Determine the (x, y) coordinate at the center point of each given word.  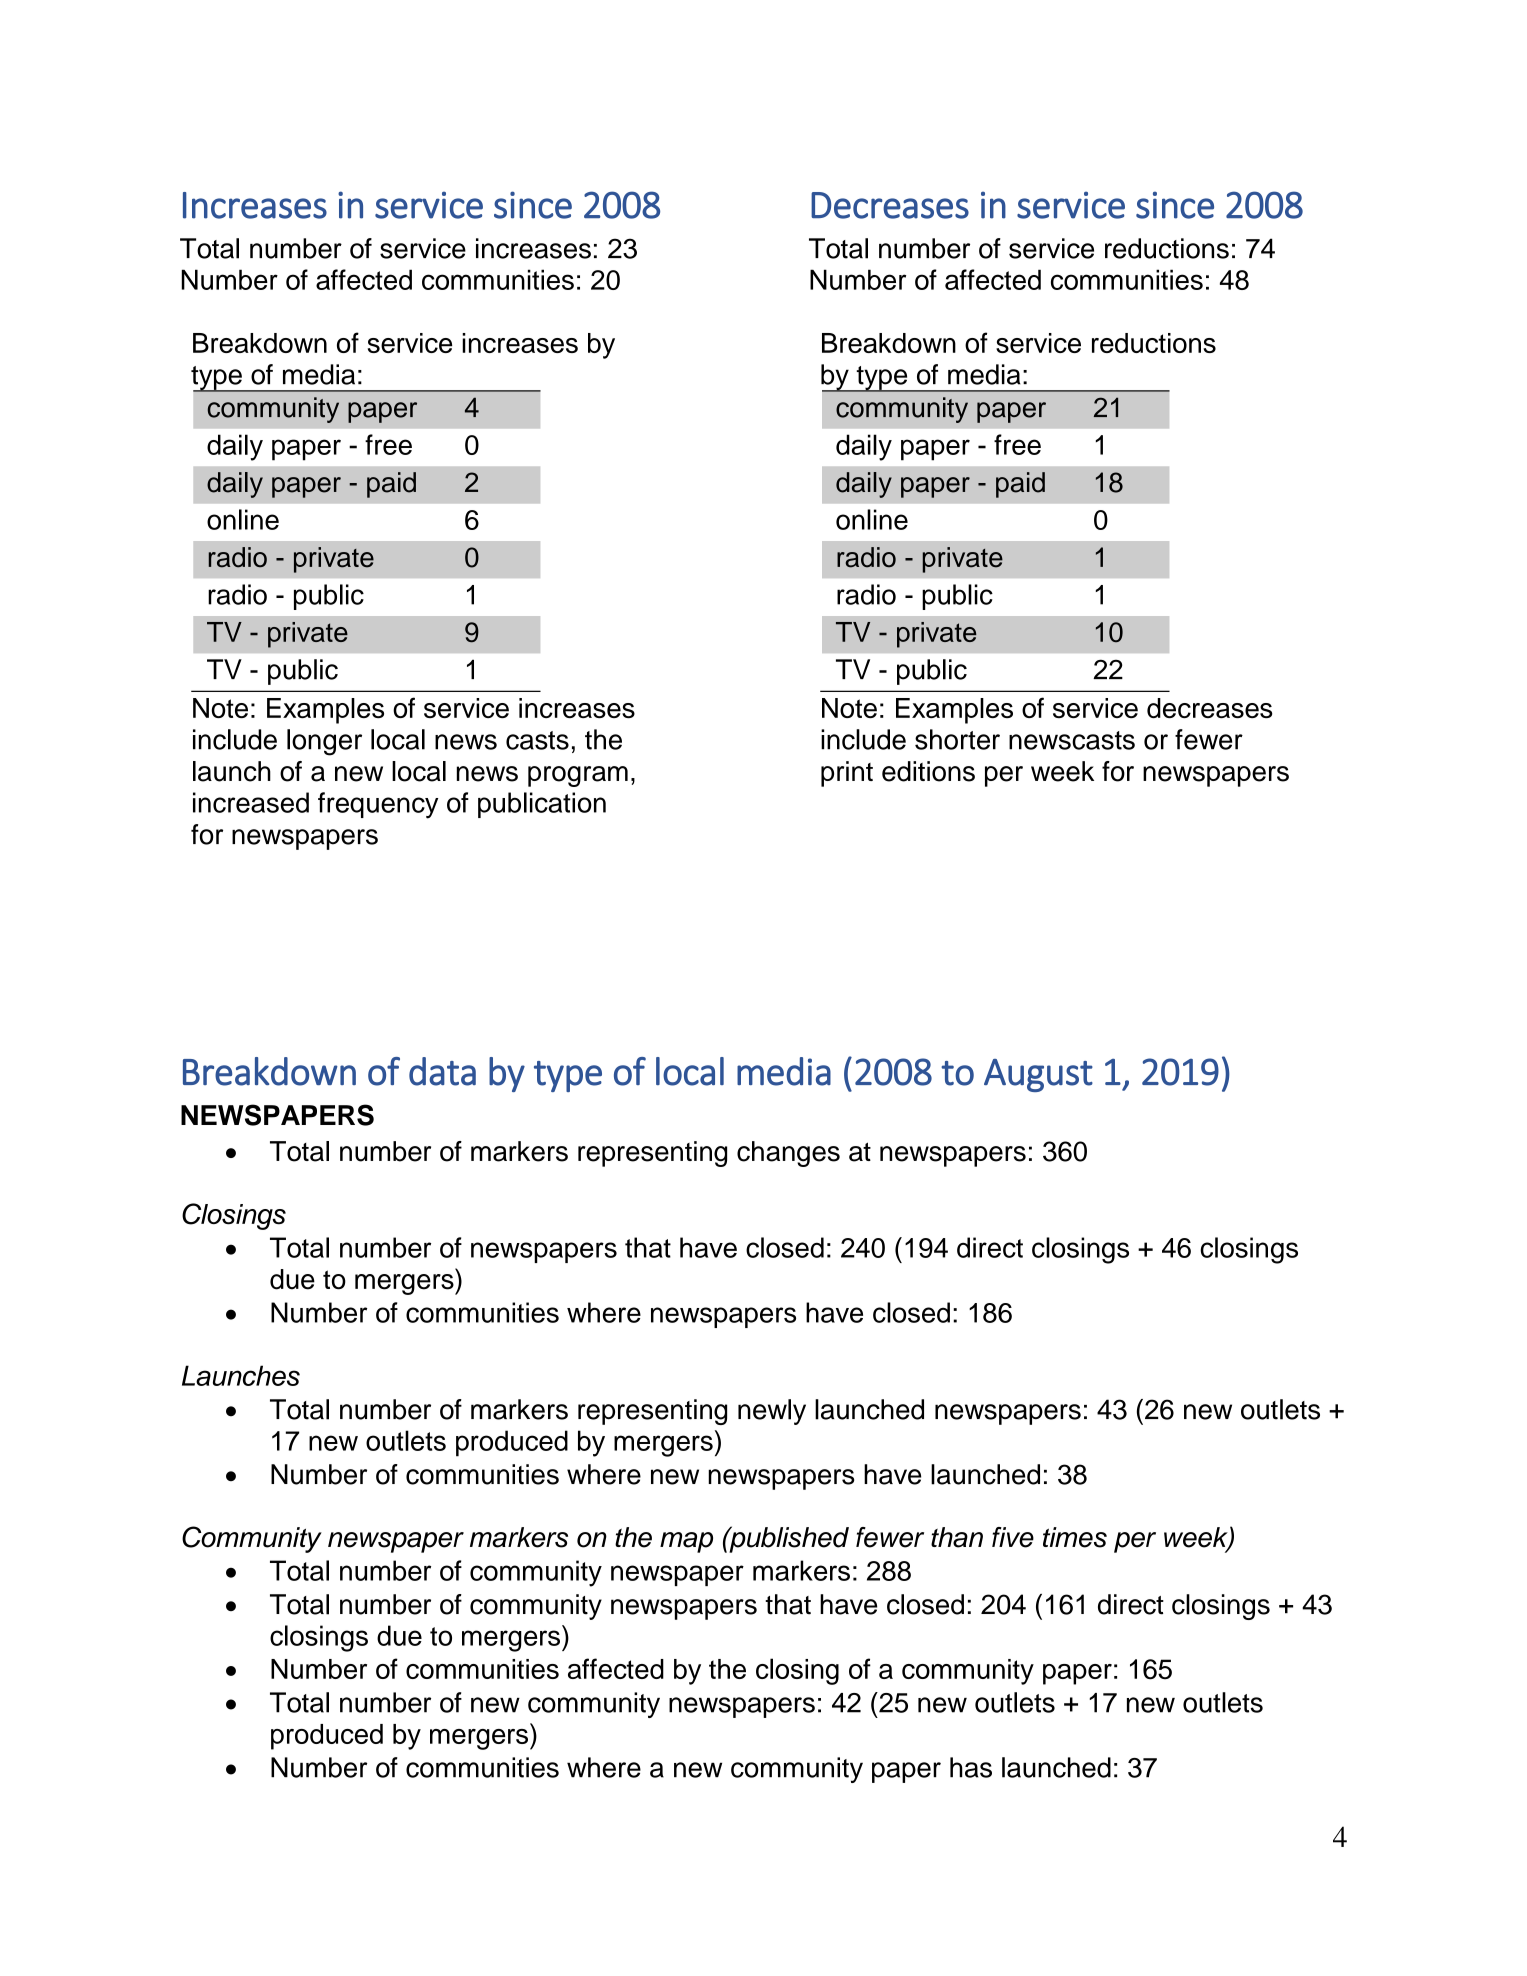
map (686, 1542)
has (971, 1767)
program (578, 776)
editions (928, 771)
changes (788, 1154)
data (442, 1071)
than (957, 1537)
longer (324, 742)
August (1038, 1075)
